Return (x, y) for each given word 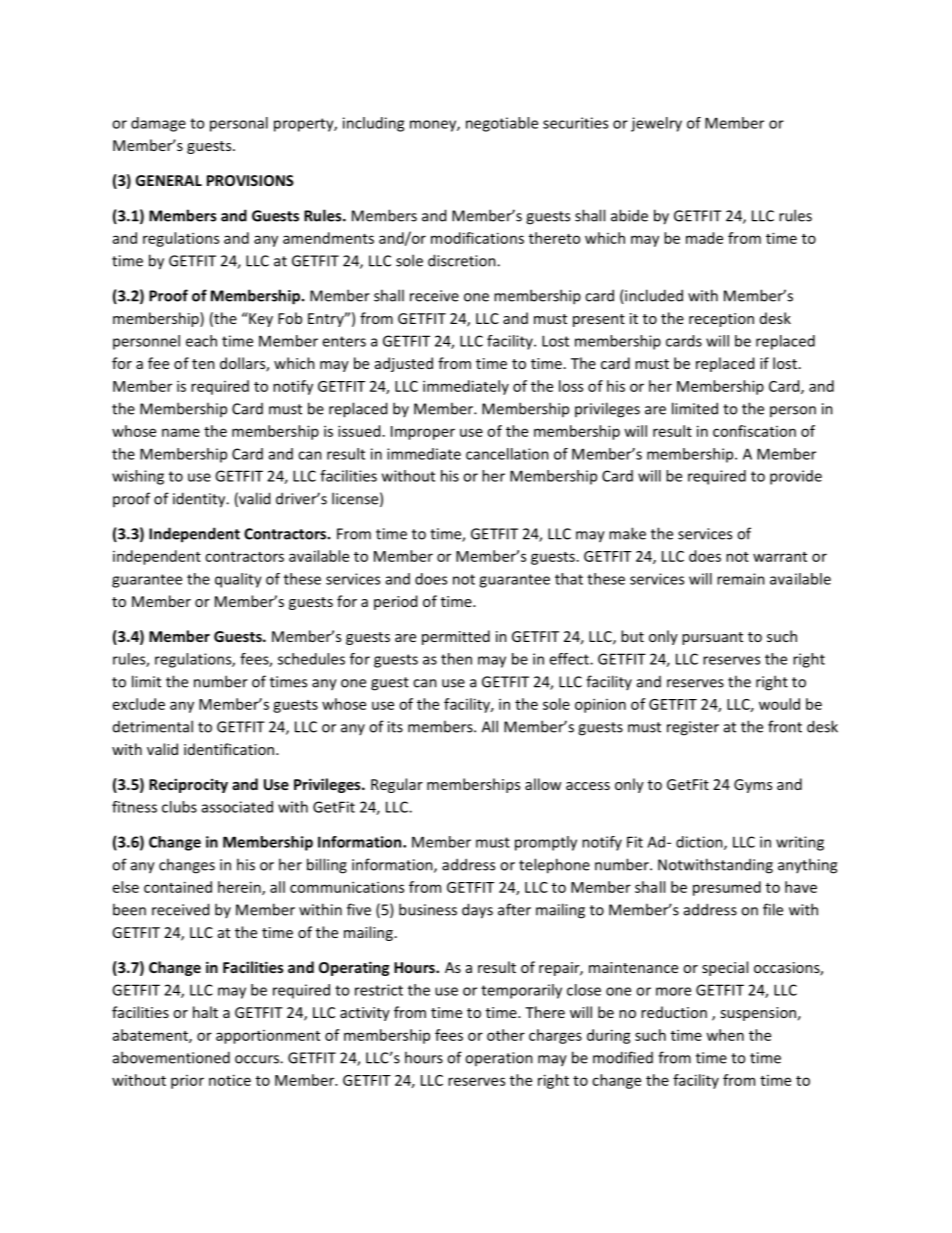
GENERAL (169, 180)
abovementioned (171, 1057)
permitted (456, 637)
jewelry (656, 124)
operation (499, 1059)
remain (741, 579)
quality (238, 580)
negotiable (502, 124)
